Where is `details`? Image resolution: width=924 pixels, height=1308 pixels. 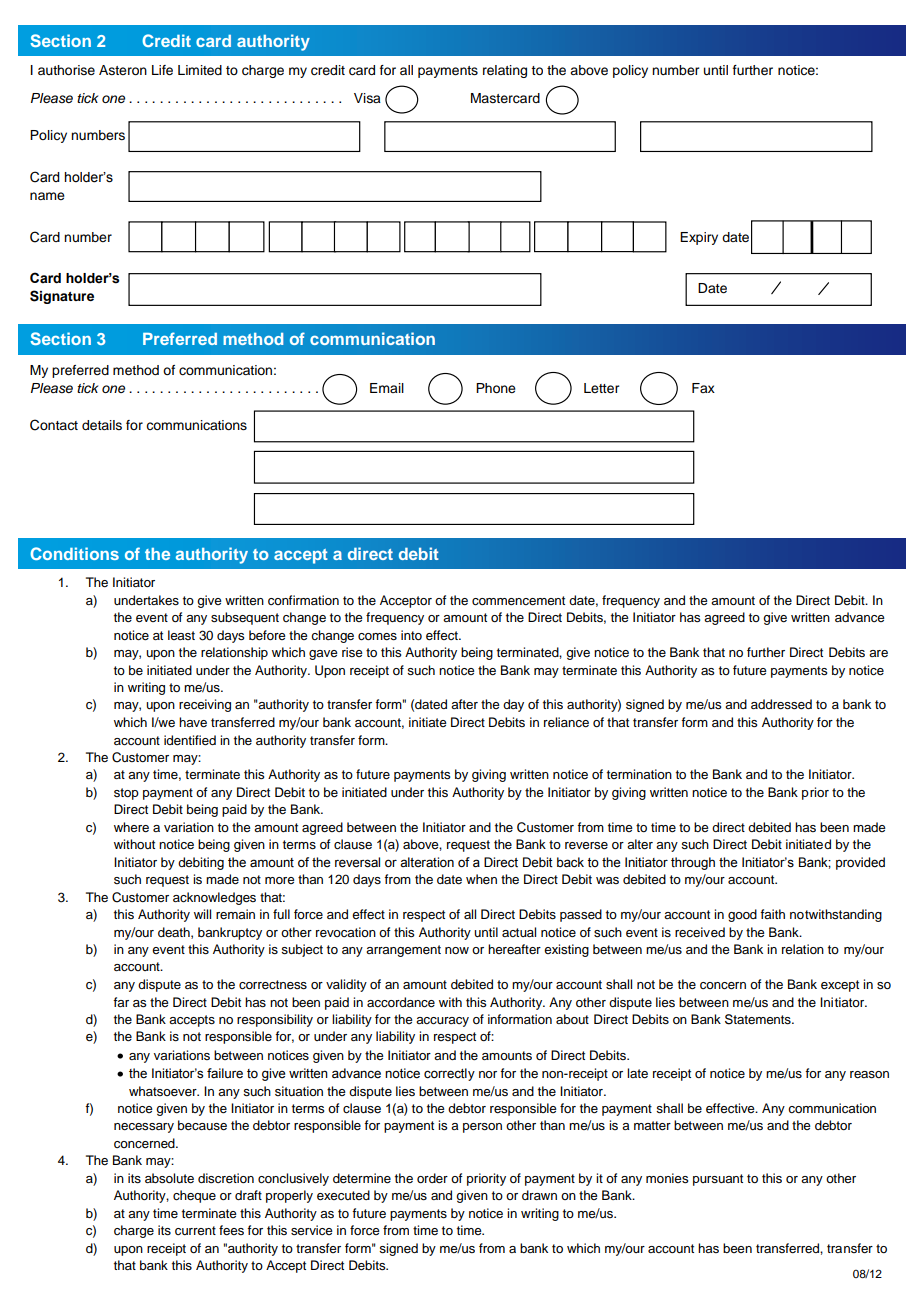
details is located at coordinates (102, 425).
